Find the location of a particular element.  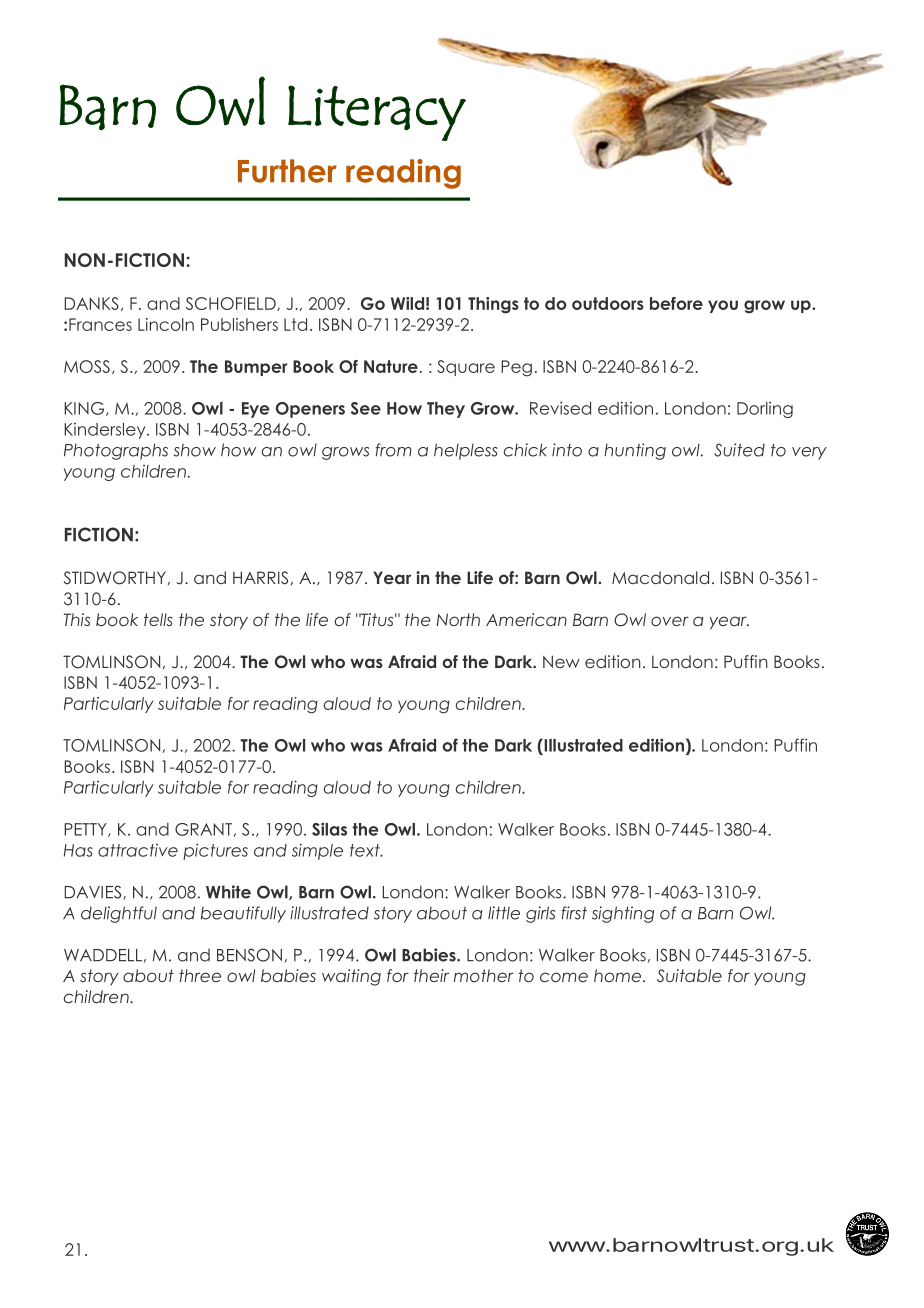

Further is located at coordinates (287, 171).
